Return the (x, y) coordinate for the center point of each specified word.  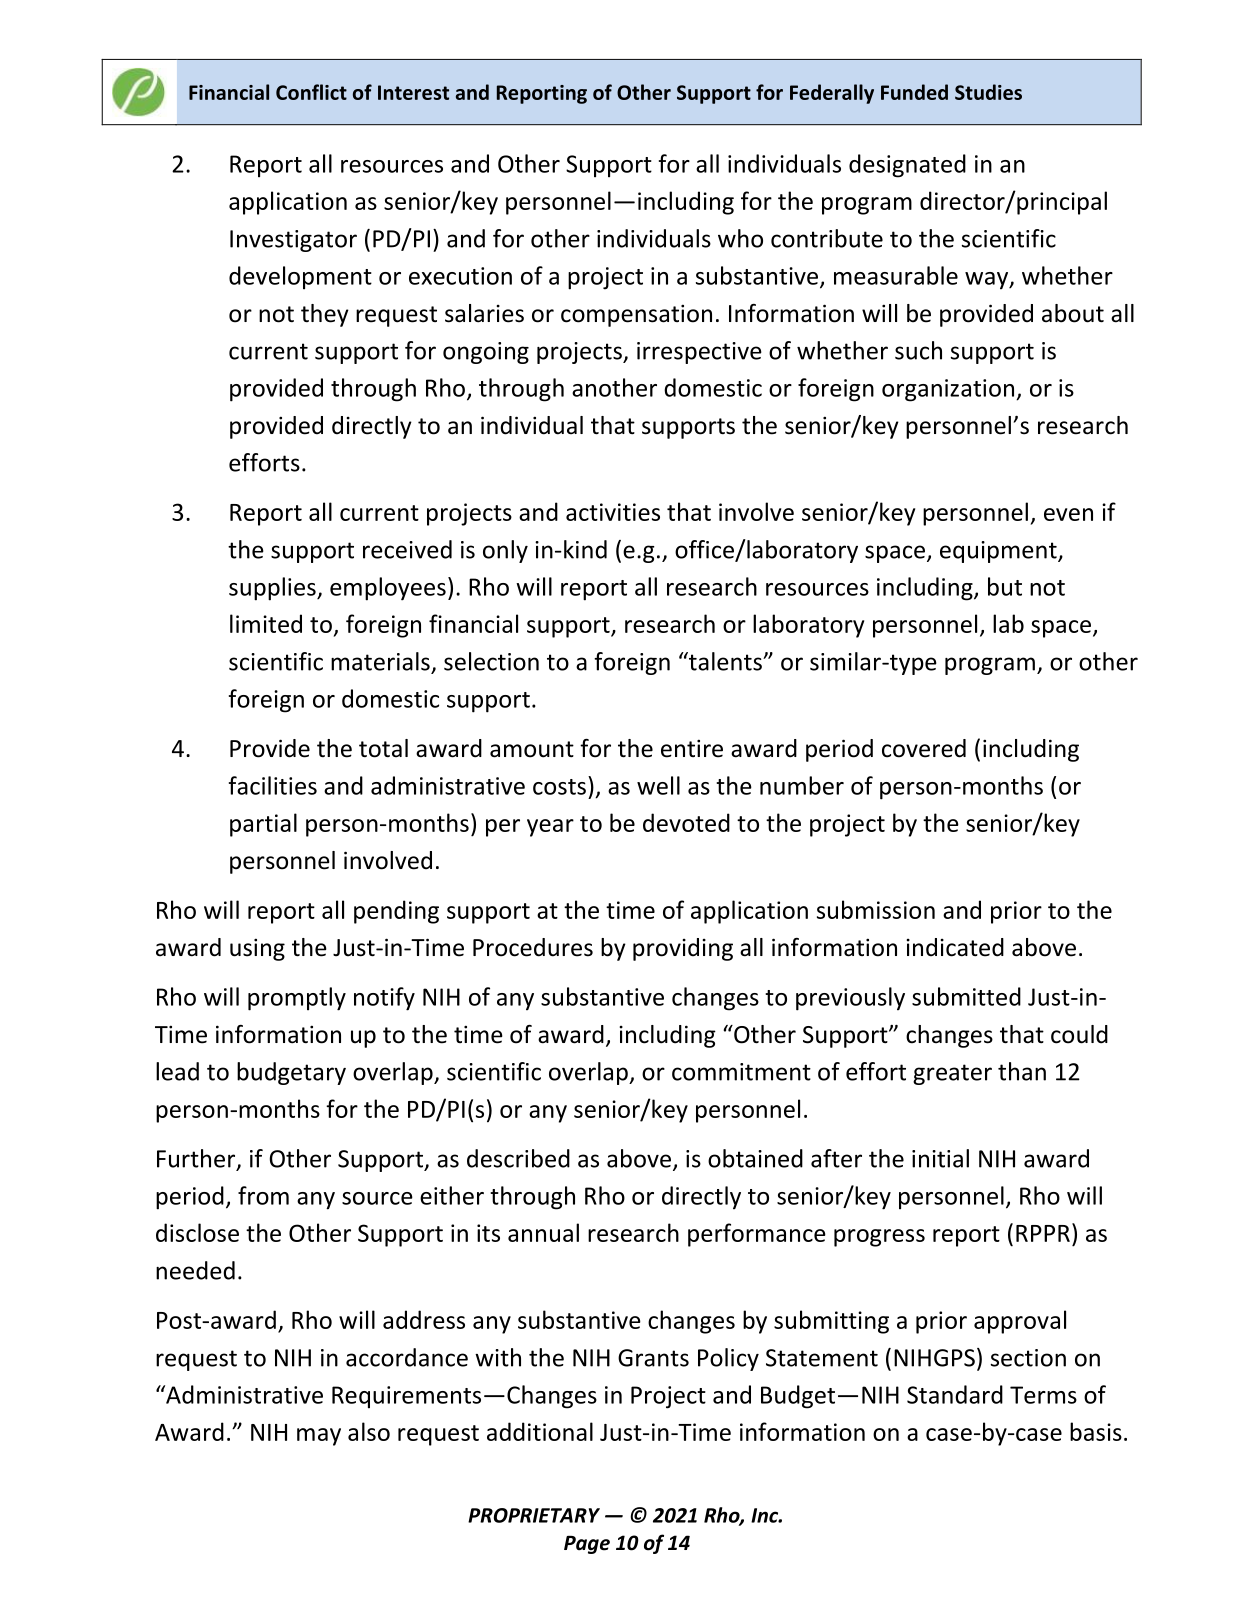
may (319, 1437)
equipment (999, 552)
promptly (297, 999)
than (1022, 1071)
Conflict (311, 92)
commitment (741, 1072)
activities (613, 512)
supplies (273, 589)
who (740, 238)
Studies (988, 92)
